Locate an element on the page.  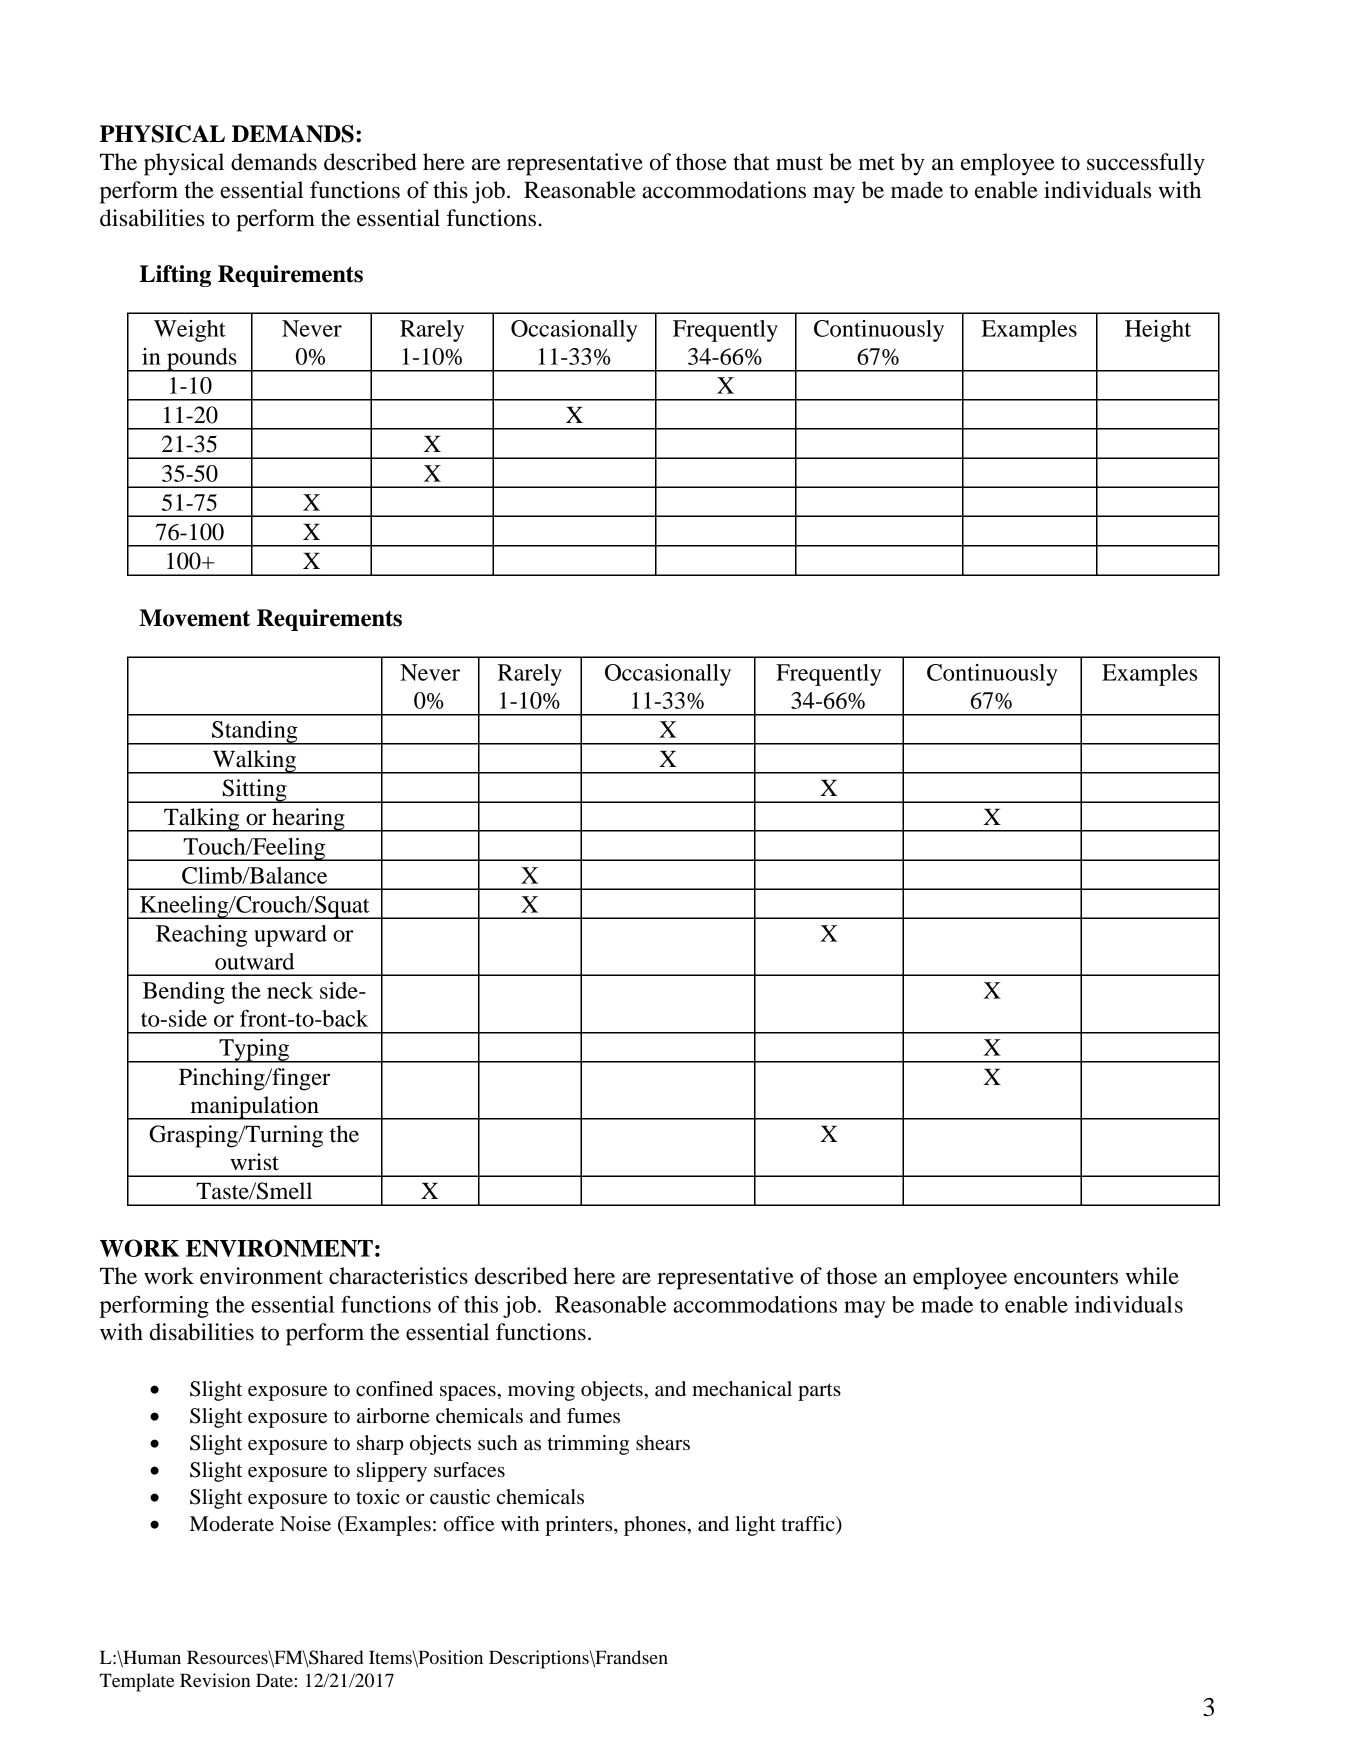
characteristics is located at coordinates (398, 1276).
